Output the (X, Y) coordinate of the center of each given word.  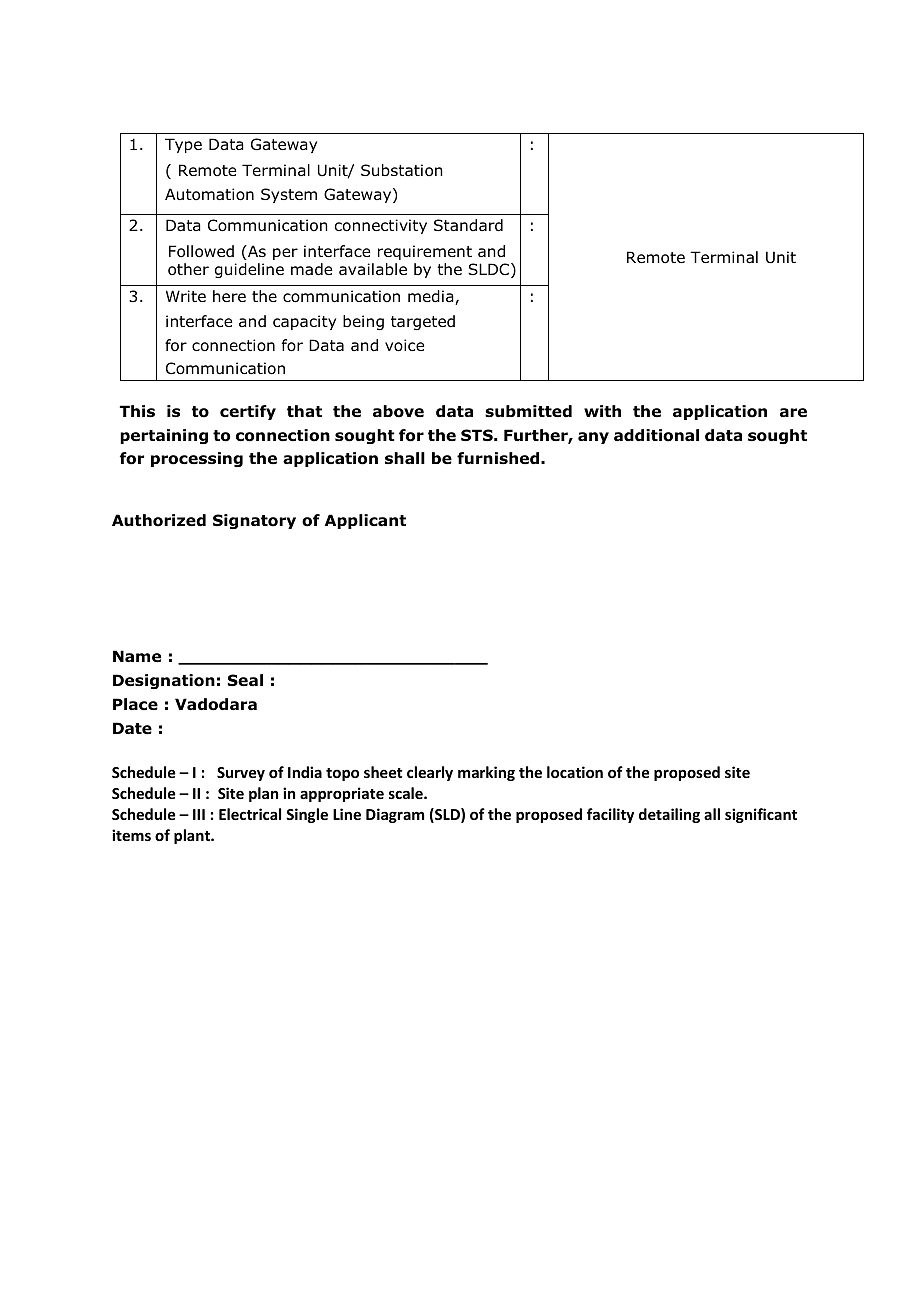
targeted (423, 322)
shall (405, 458)
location (575, 772)
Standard (468, 225)
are (793, 412)
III (199, 814)
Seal (245, 680)
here (229, 296)
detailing (669, 815)
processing (197, 459)
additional (656, 435)
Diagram (395, 815)
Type (183, 145)
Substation (402, 170)
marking (486, 773)
